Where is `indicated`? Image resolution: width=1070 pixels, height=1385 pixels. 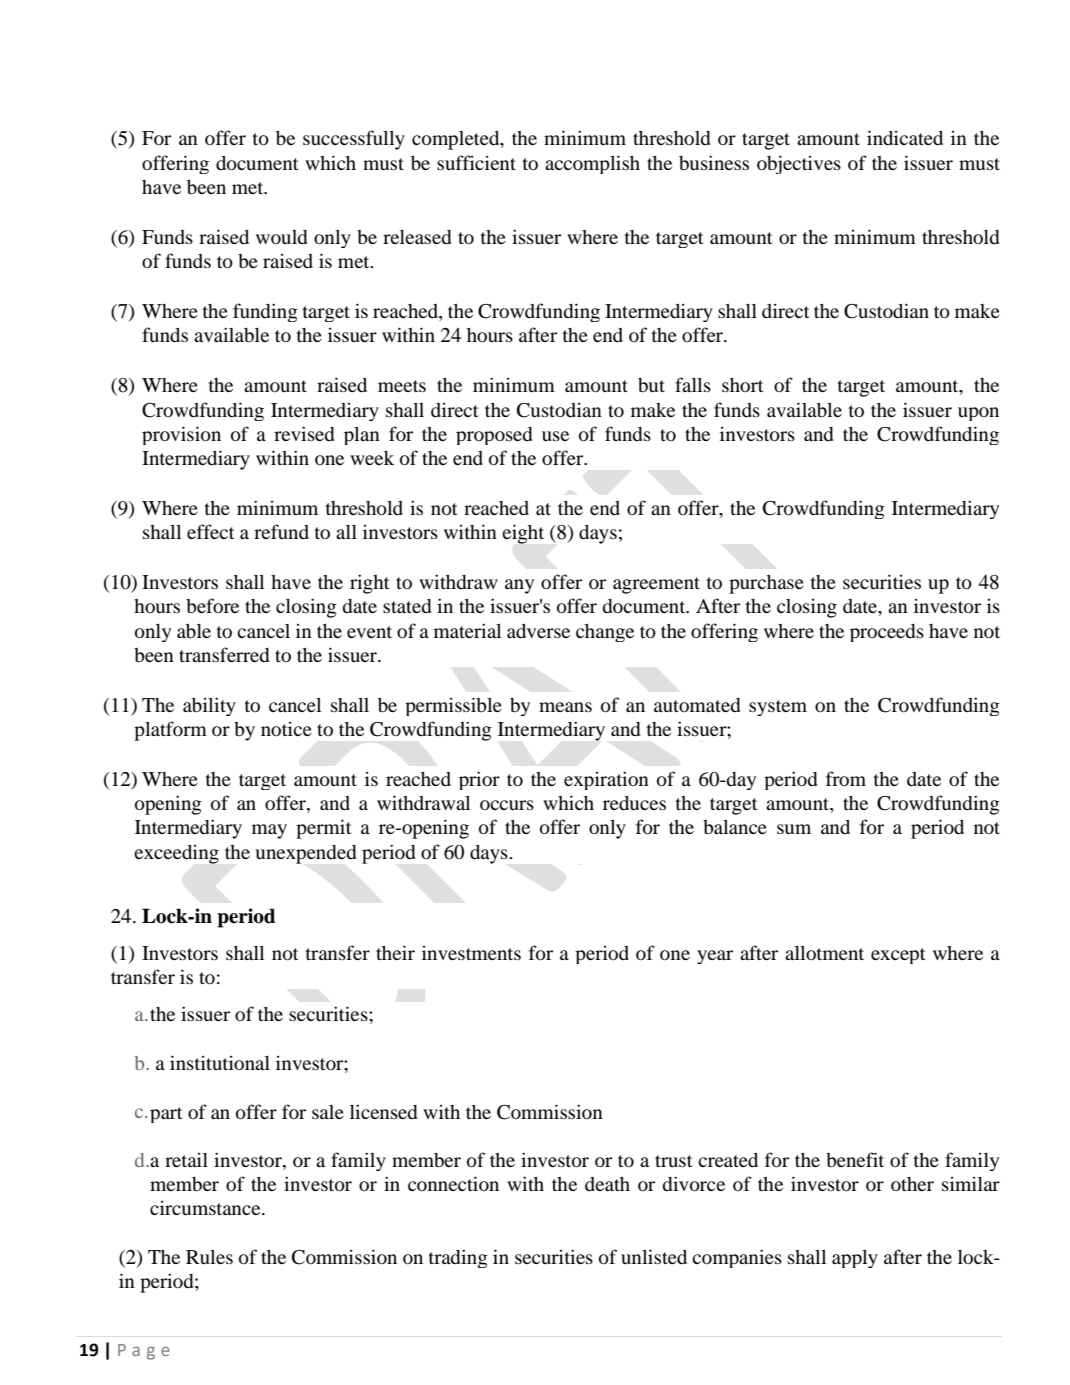
indicated is located at coordinates (905, 137).
